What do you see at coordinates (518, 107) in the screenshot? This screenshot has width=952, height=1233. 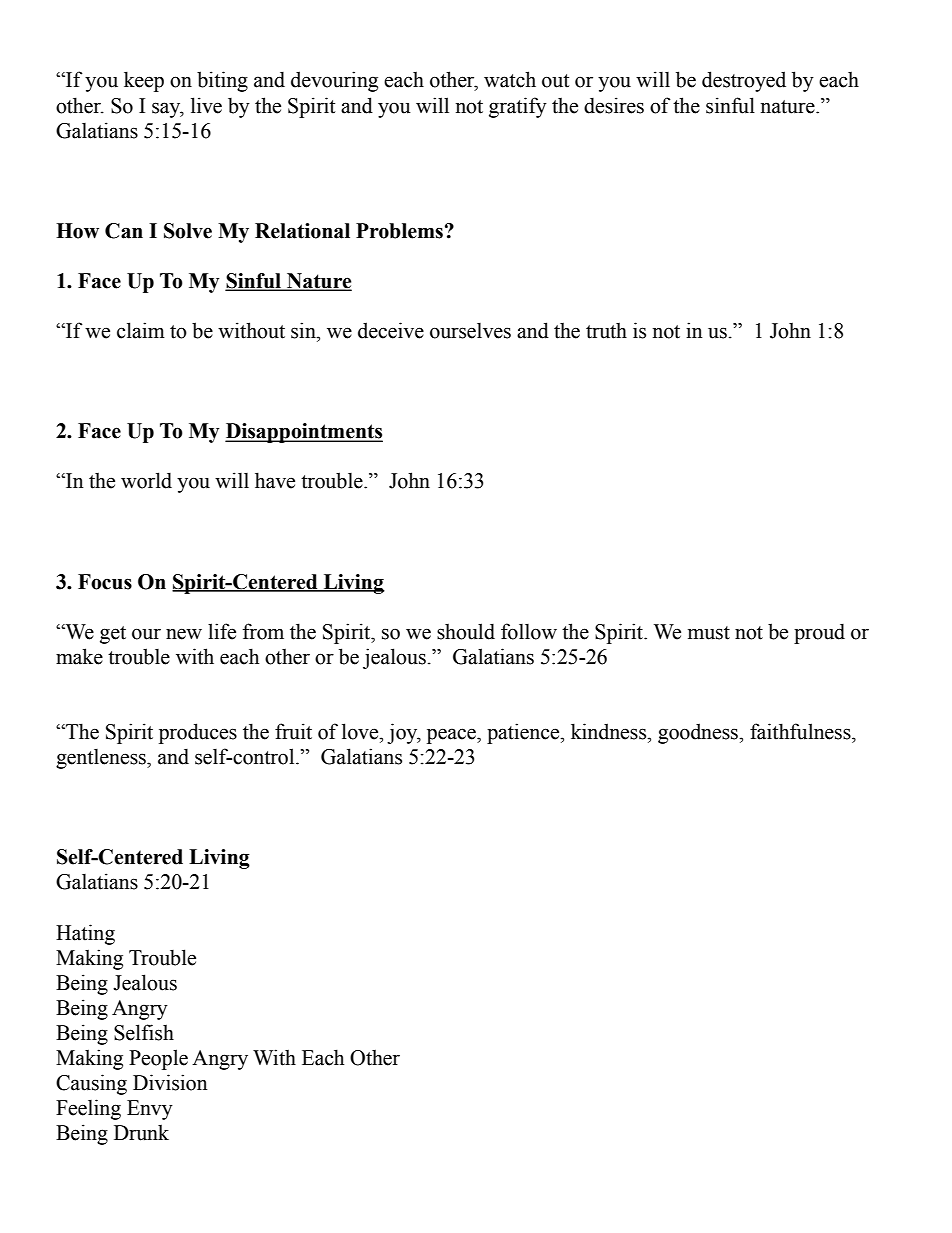 I see `gratify` at bounding box center [518, 107].
